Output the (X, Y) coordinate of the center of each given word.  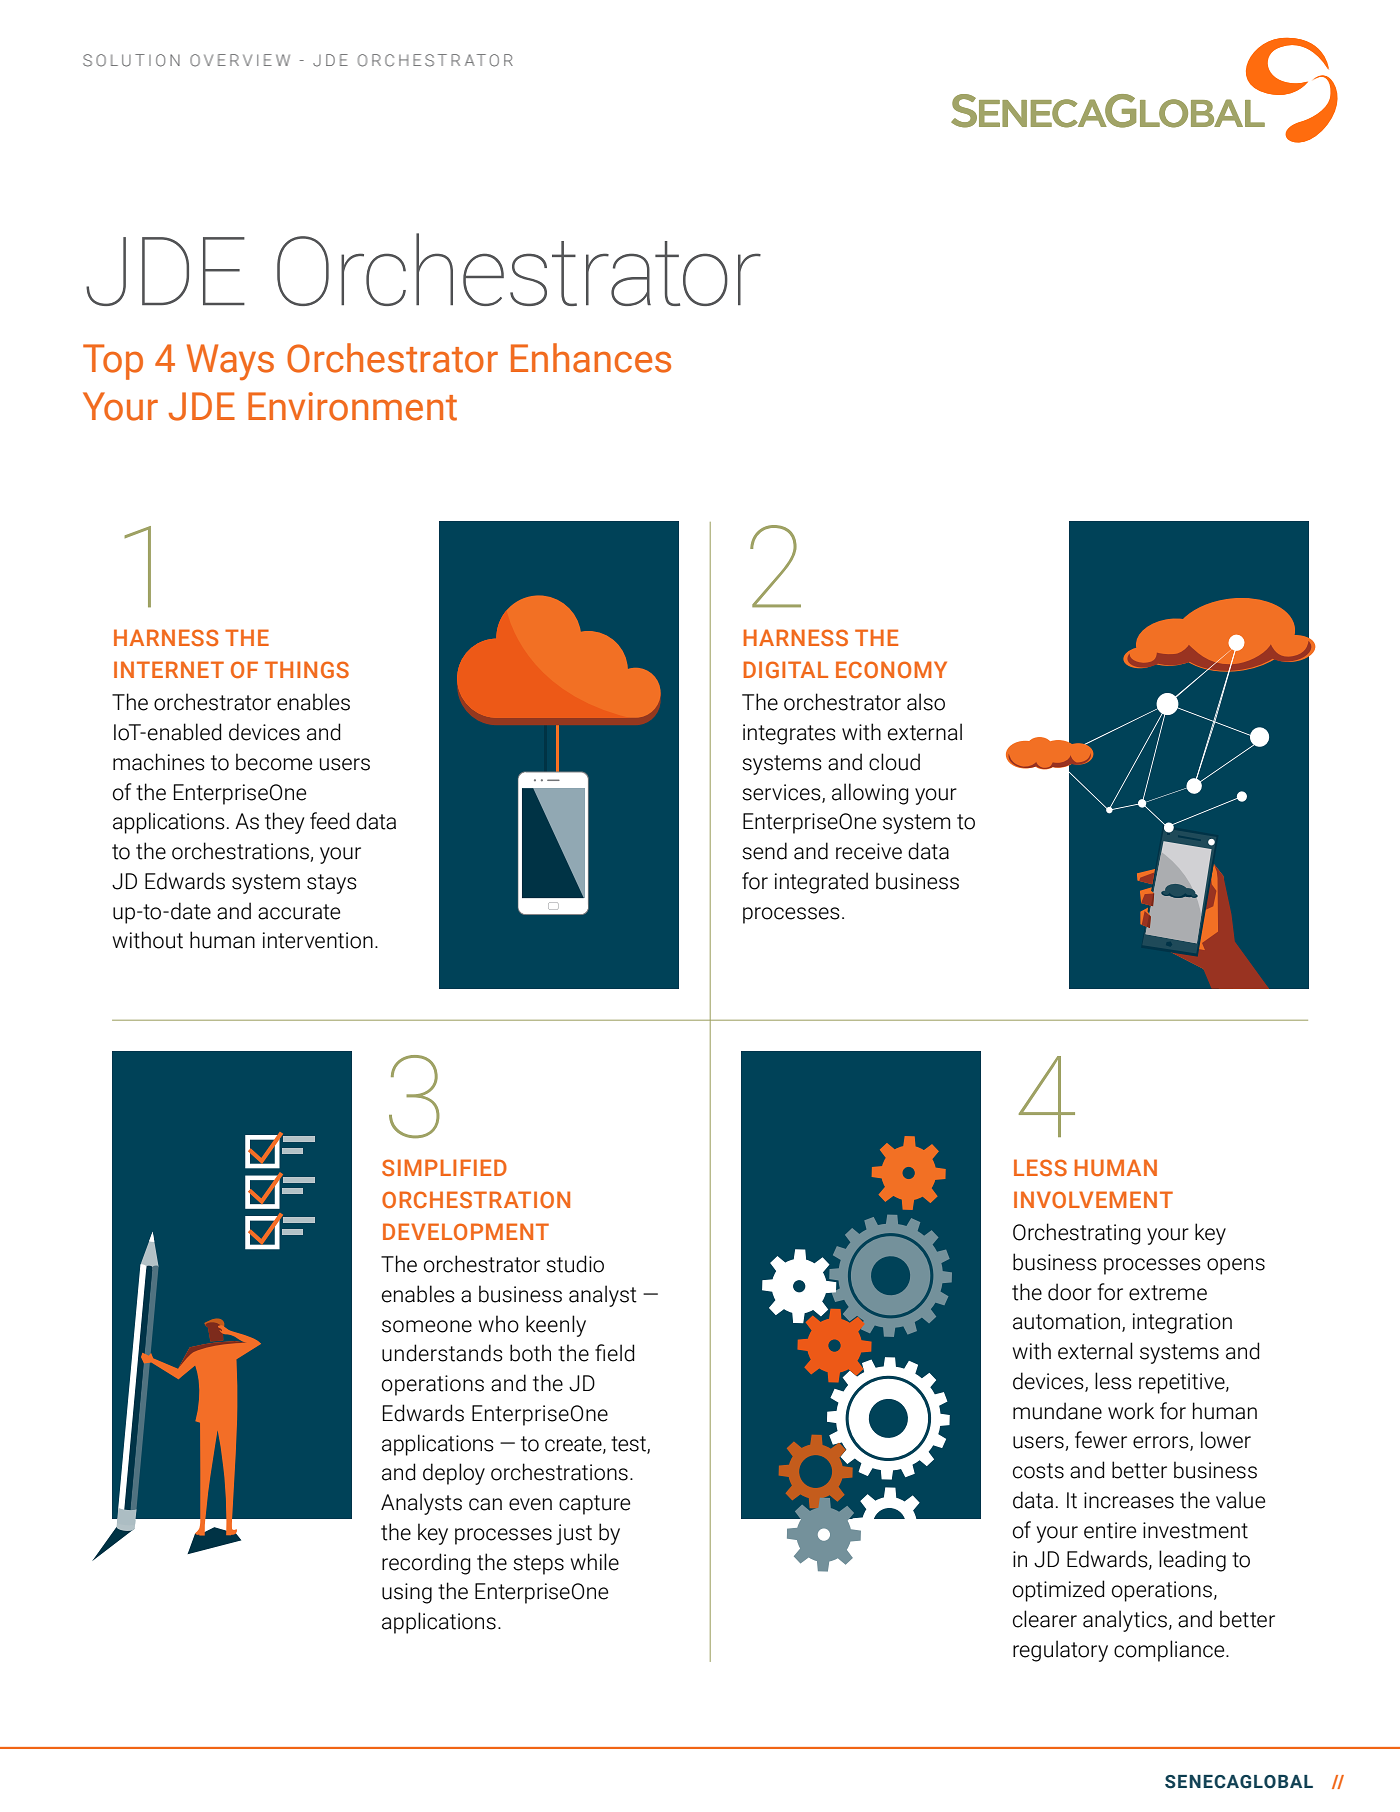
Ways (230, 362)
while (595, 1562)
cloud (894, 762)
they (284, 823)
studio (575, 1264)
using (407, 1593)
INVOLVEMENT (1093, 1199)
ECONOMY (891, 669)
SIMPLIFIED (444, 1167)
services (782, 793)
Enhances (591, 358)
